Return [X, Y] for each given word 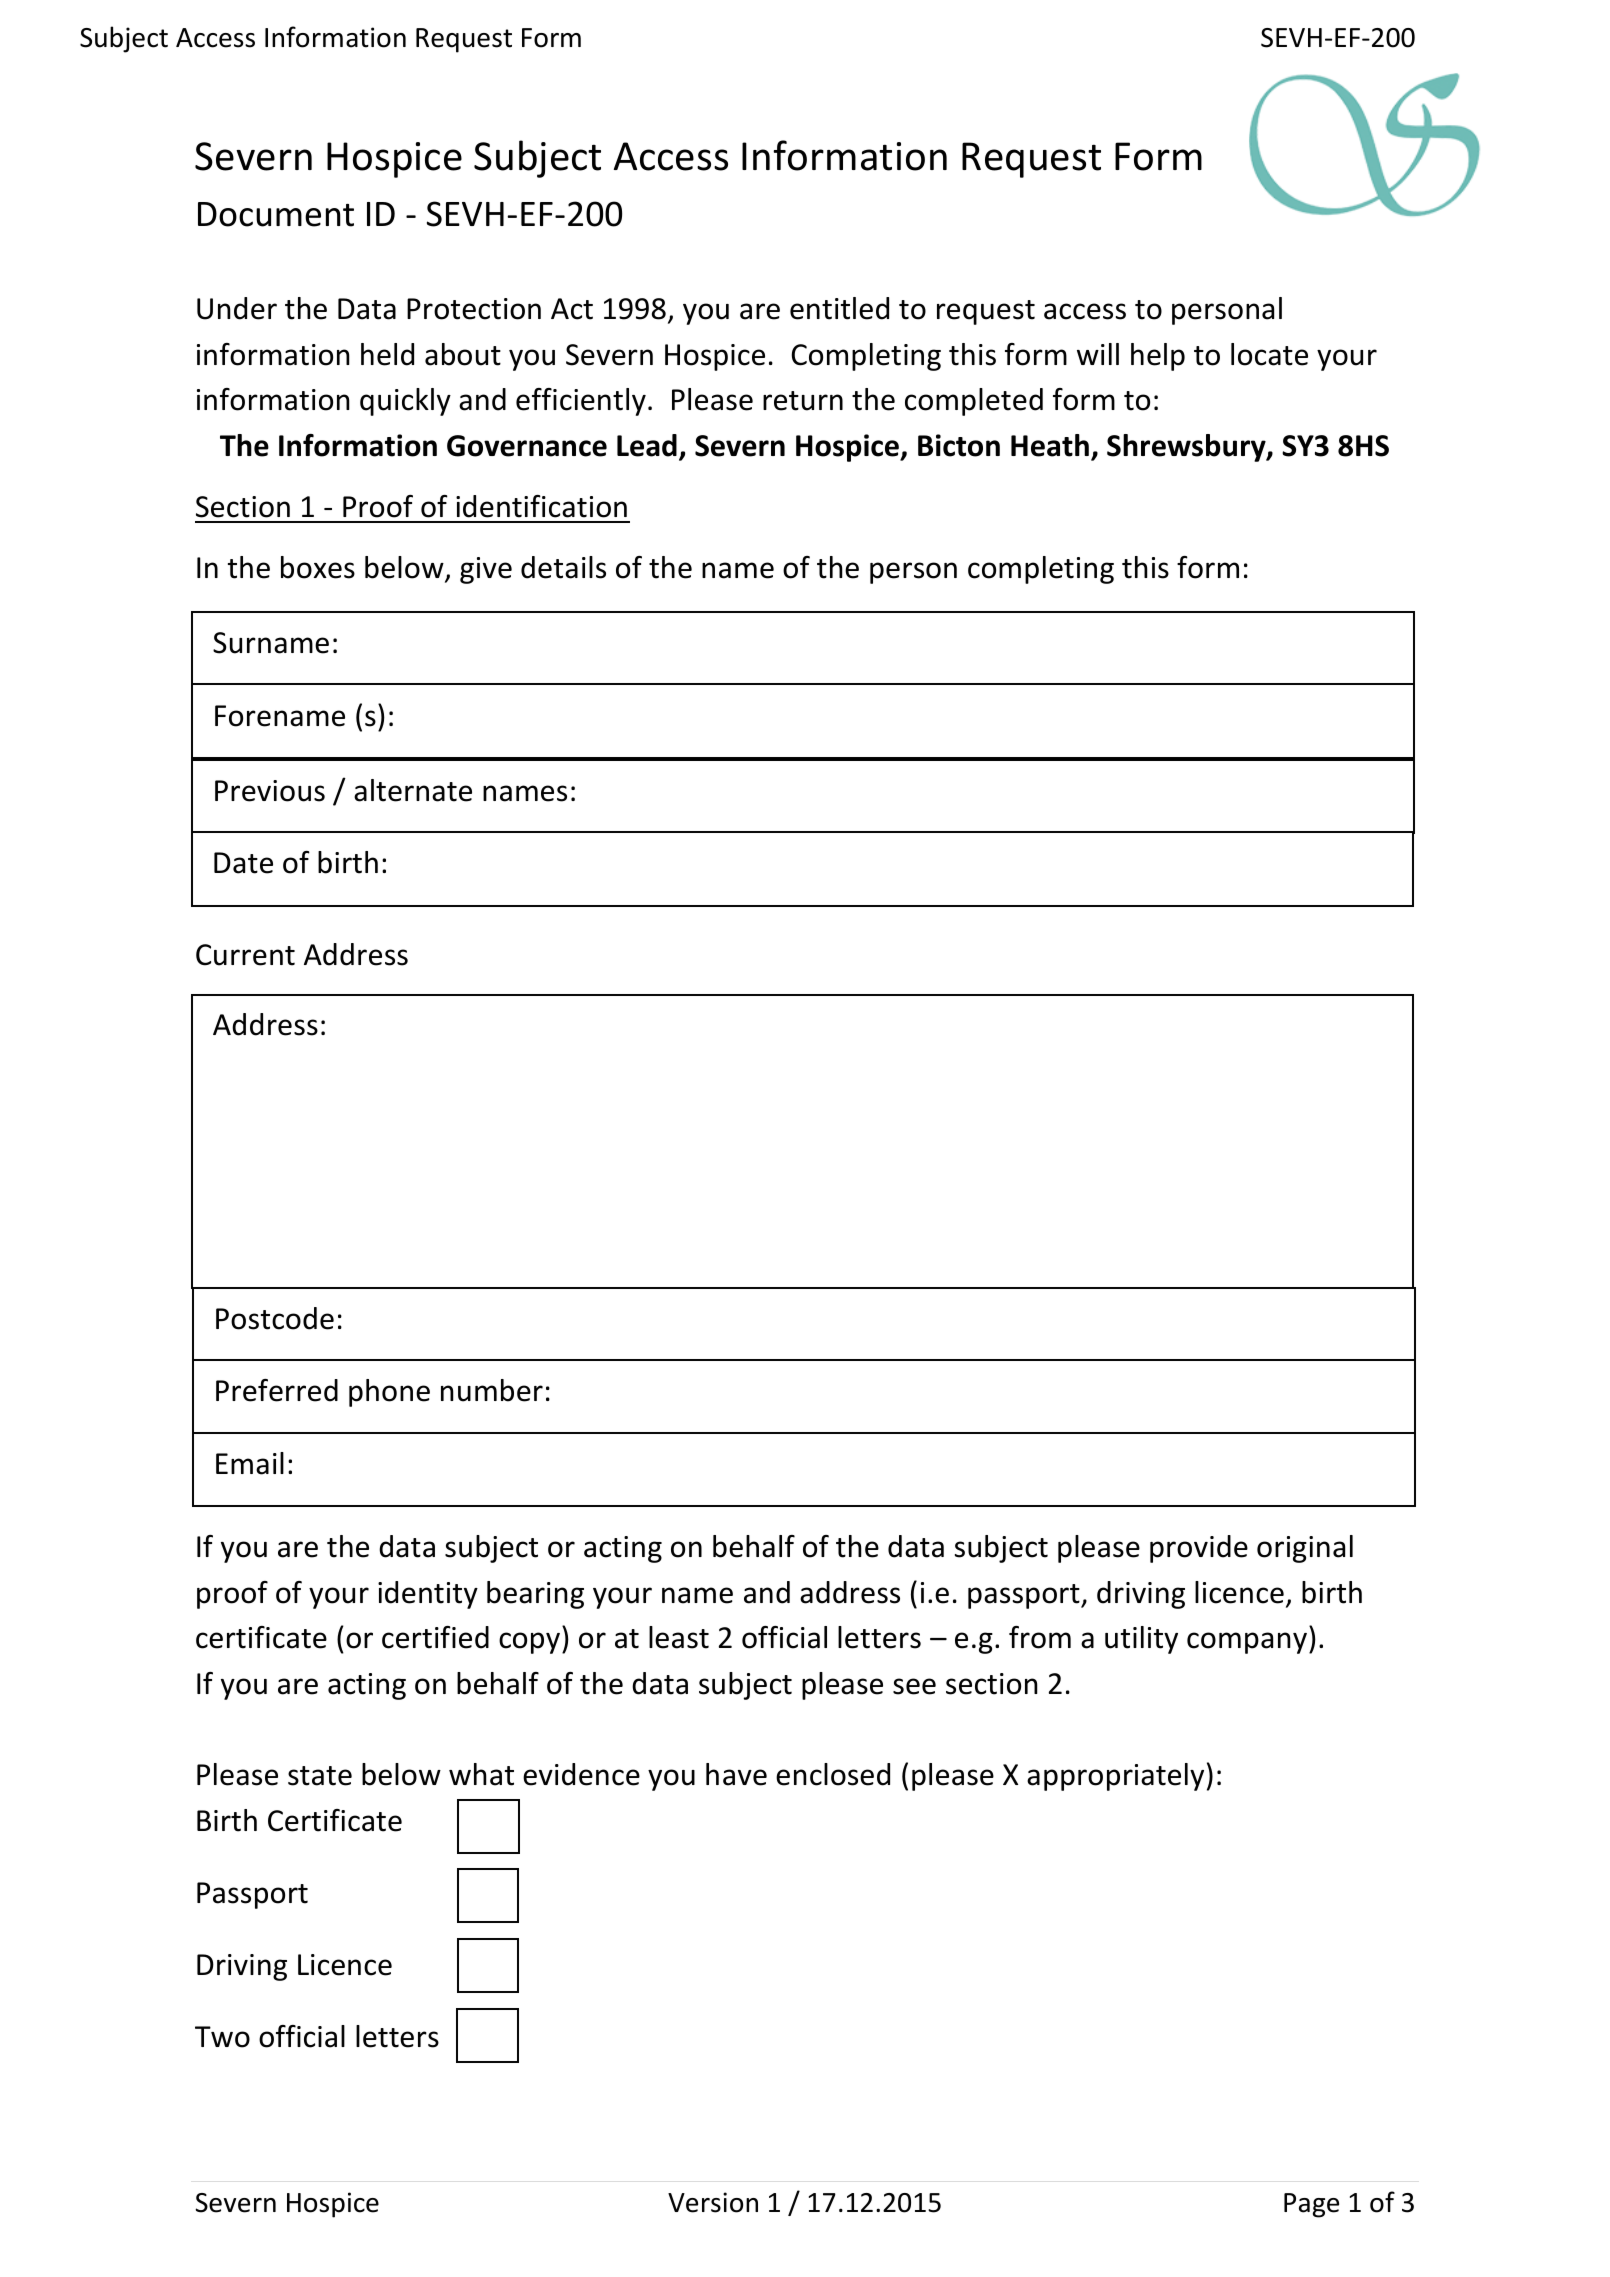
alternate [413, 790]
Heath [1050, 445]
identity [428, 1595]
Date [243, 863]
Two [222, 2037]
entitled [839, 308]
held [387, 354]
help [1158, 357]
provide [1199, 1549]
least [679, 1637]
